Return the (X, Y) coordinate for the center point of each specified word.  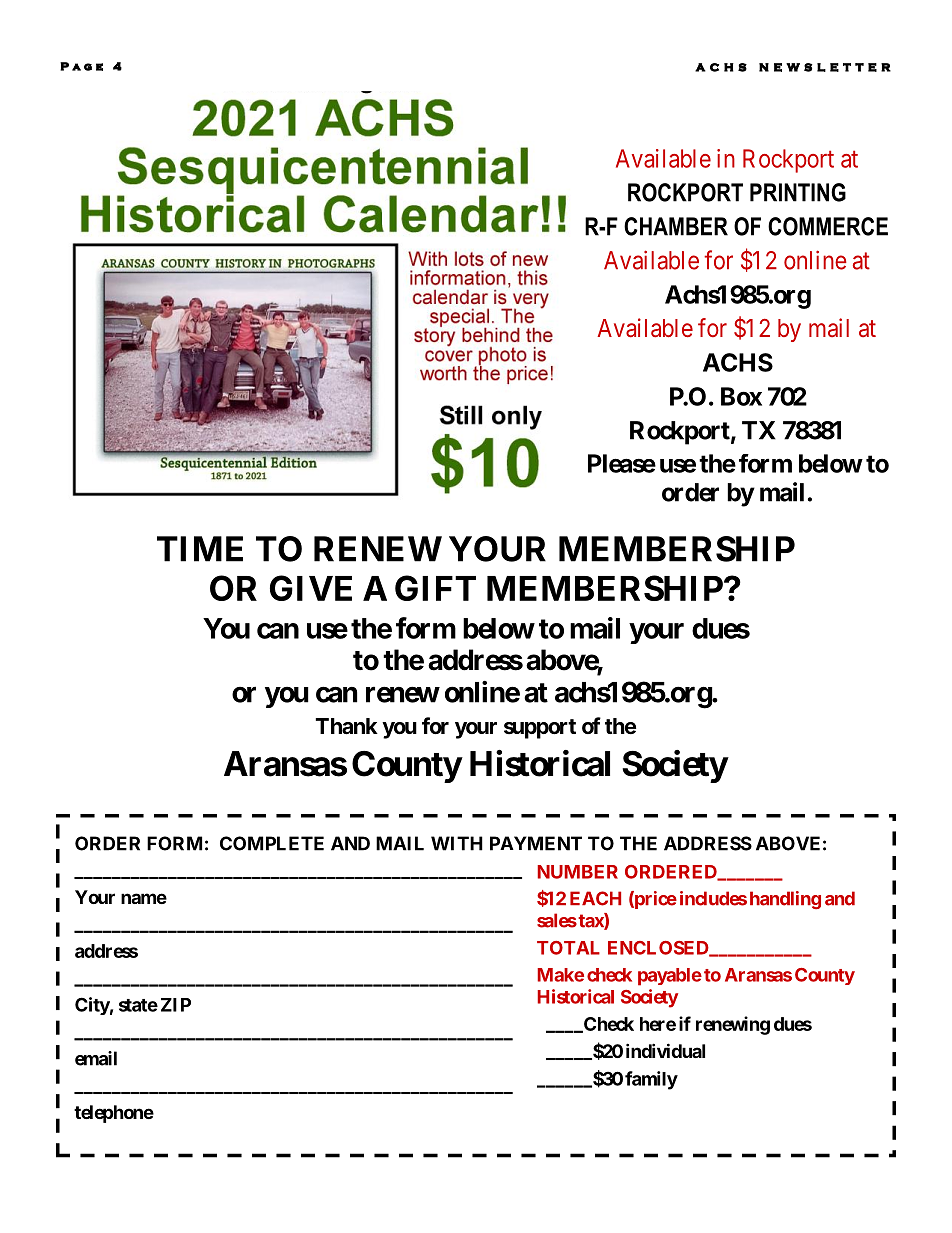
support (540, 729)
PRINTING (798, 192)
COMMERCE (828, 226)
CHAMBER (676, 226)
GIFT (435, 588)
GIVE (311, 588)
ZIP (176, 1005)
